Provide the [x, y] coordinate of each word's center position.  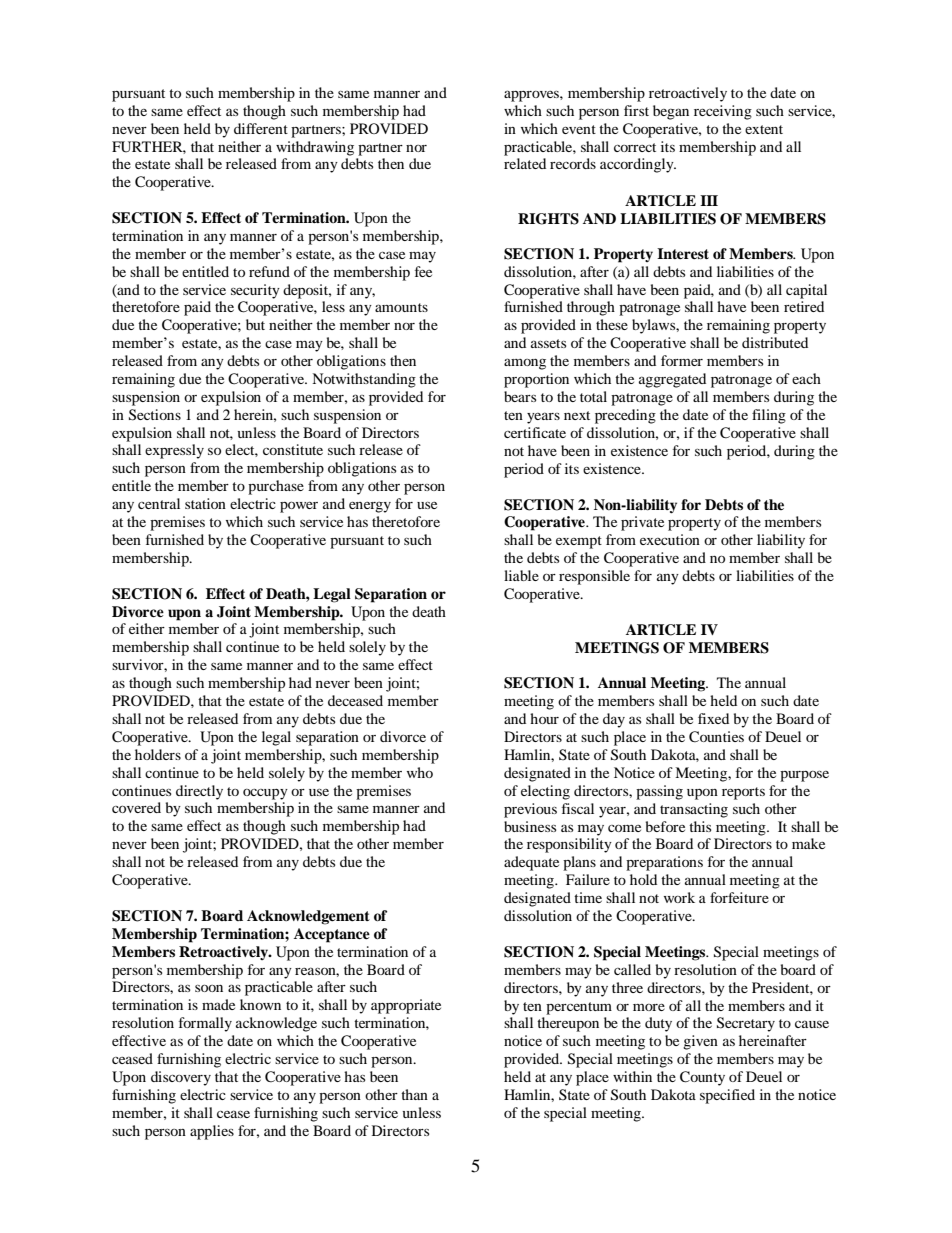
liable [521, 575]
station [205, 503]
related [525, 163]
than [414, 1094]
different [261, 128]
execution [670, 539]
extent [764, 129]
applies [212, 1132]
